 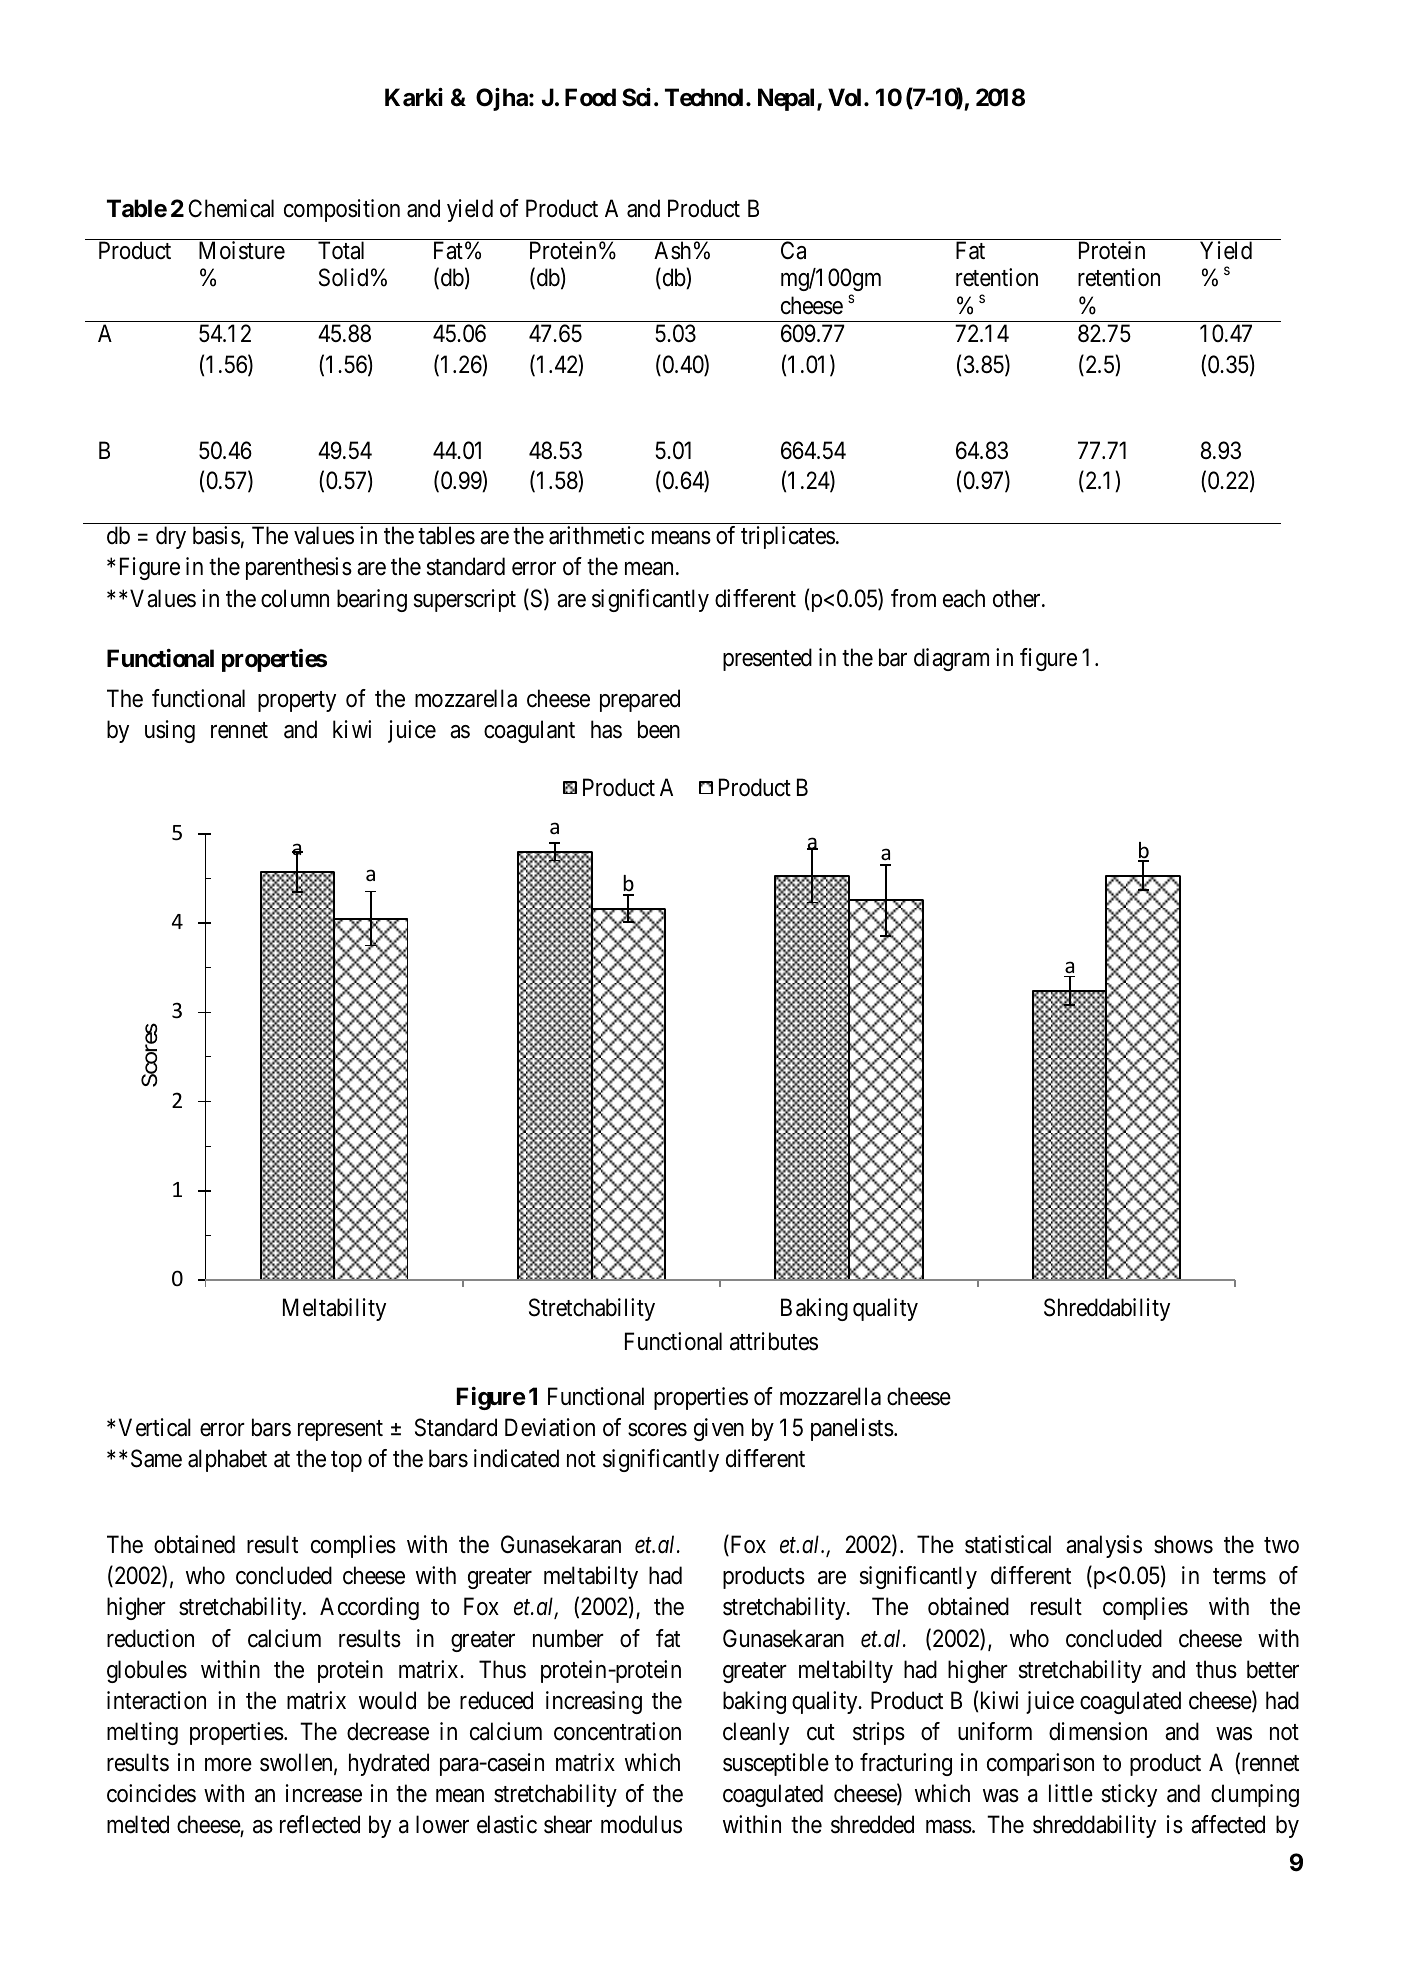 I want to click on other, so click(x=1018, y=598).
